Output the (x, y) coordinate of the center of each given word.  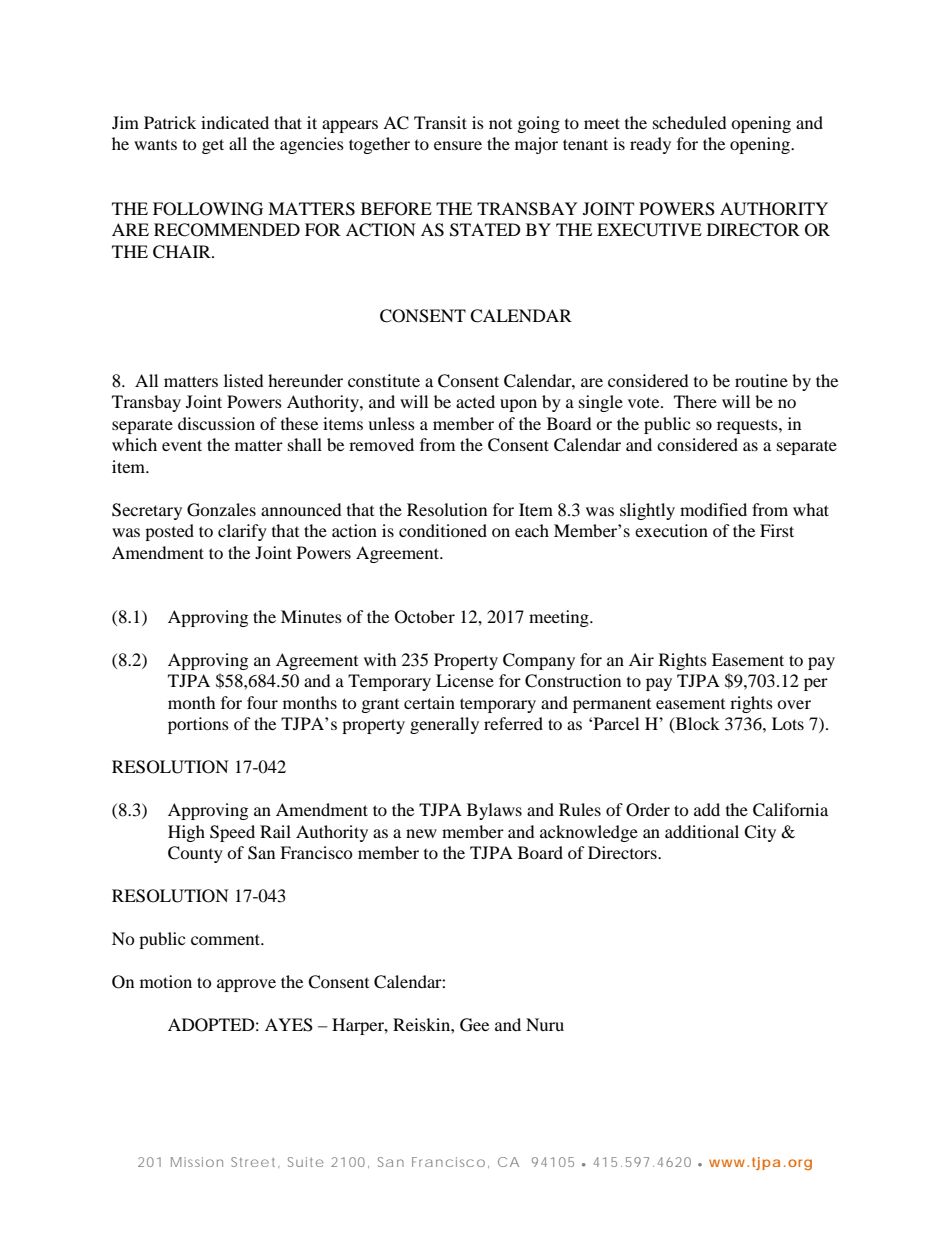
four (262, 702)
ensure (458, 145)
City (760, 833)
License (465, 680)
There (695, 401)
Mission (197, 1162)
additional (702, 831)
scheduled (690, 122)
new (421, 833)
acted (475, 401)
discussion (216, 423)
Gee (474, 1025)
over (794, 704)
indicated (235, 122)
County (195, 854)
